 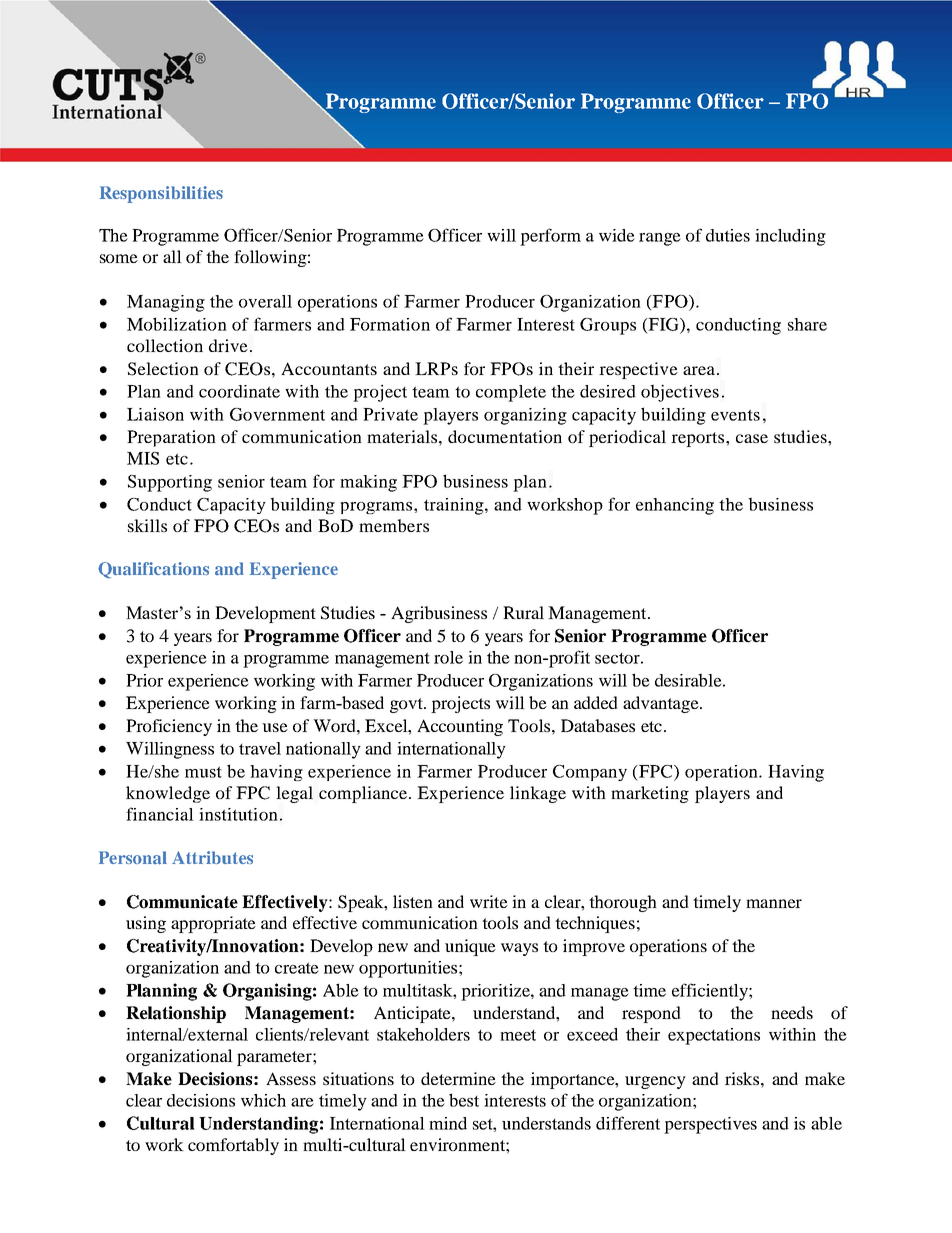 What do you see at coordinates (550, 237) in the image?
I see `perform` at bounding box center [550, 237].
